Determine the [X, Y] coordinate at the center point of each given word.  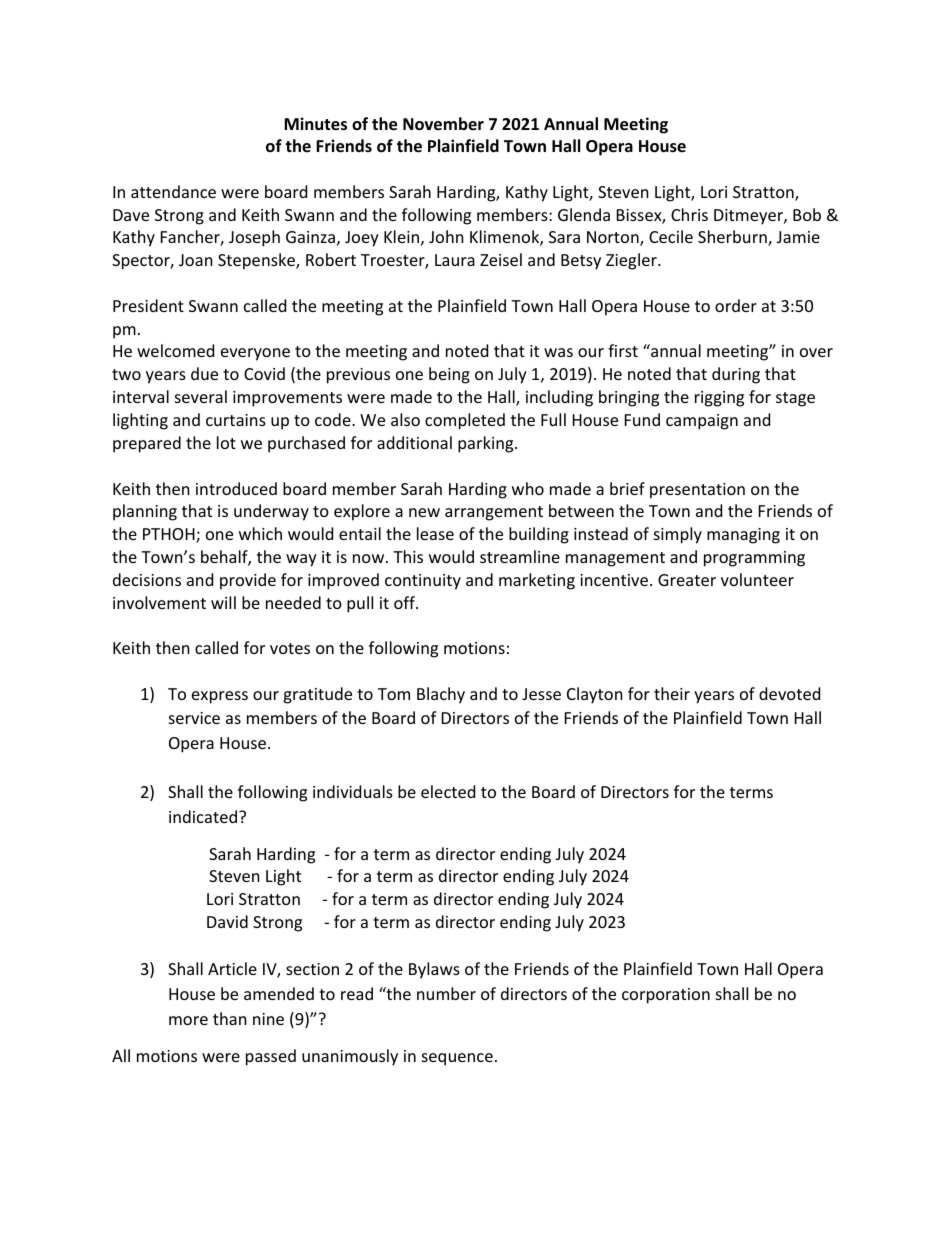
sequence [457, 1059]
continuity [423, 582]
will [223, 602]
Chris [689, 214]
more [188, 1020]
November [443, 124]
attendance [173, 191]
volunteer [757, 579]
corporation [666, 996]
